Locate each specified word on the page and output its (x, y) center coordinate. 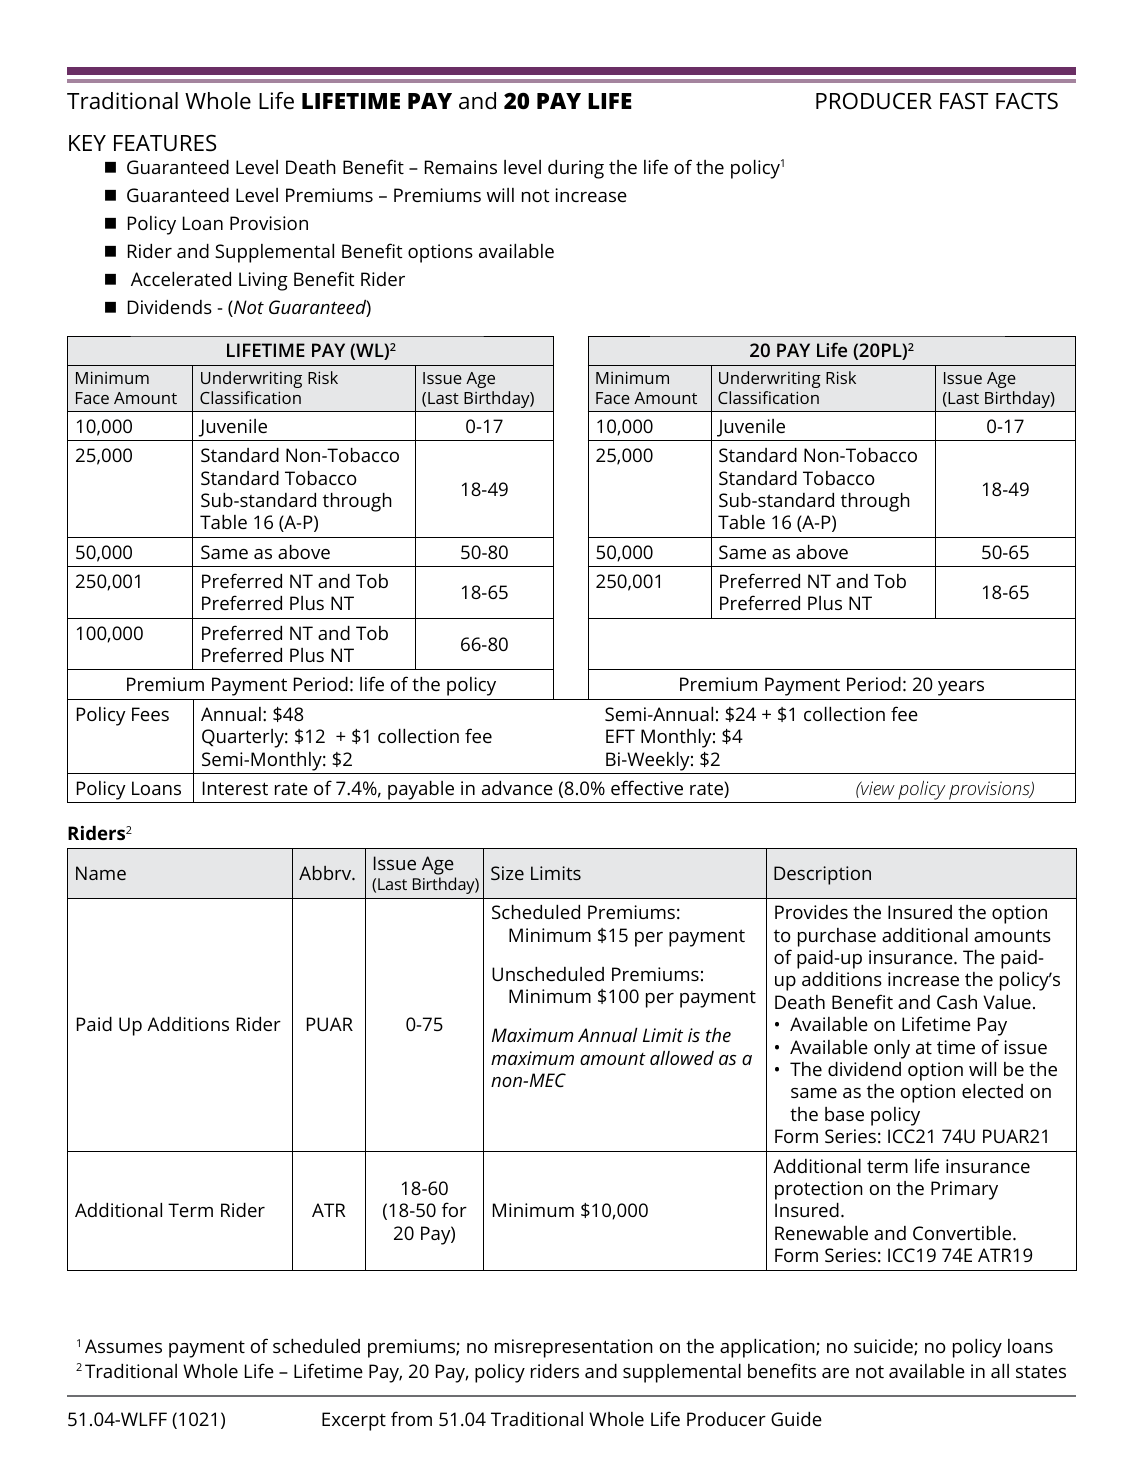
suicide (884, 1347)
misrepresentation (574, 1348)
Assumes (123, 1346)
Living (263, 281)
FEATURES (165, 143)
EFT (620, 736)
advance (517, 788)
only (892, 1049)
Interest (235, 788)
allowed (682, 1058)
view (877, 788)
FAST (964, 101)
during (576, 169)
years (961, 688)
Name (101, 873)
